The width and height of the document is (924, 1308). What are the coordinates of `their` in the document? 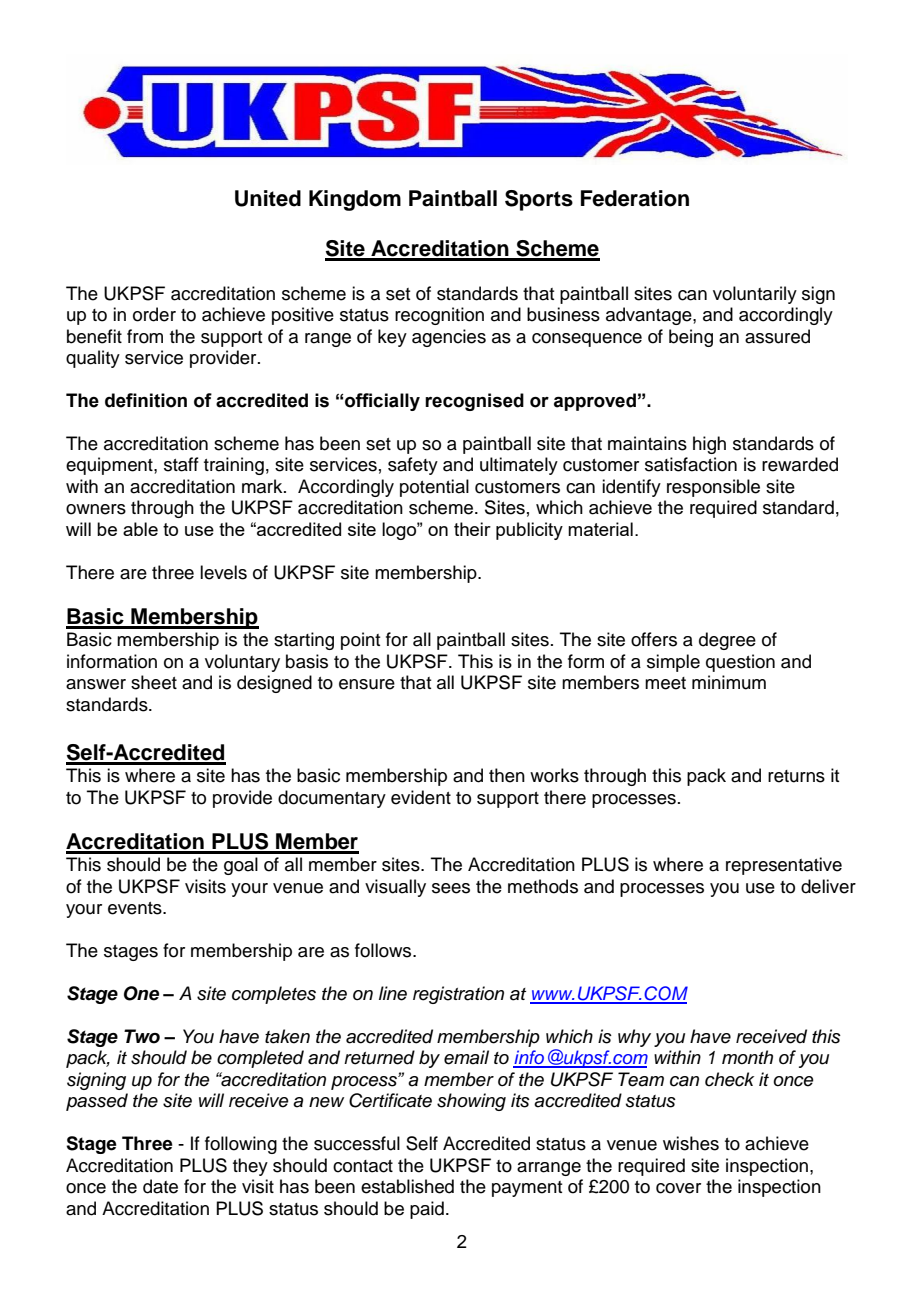 It's located at (472, 529).
